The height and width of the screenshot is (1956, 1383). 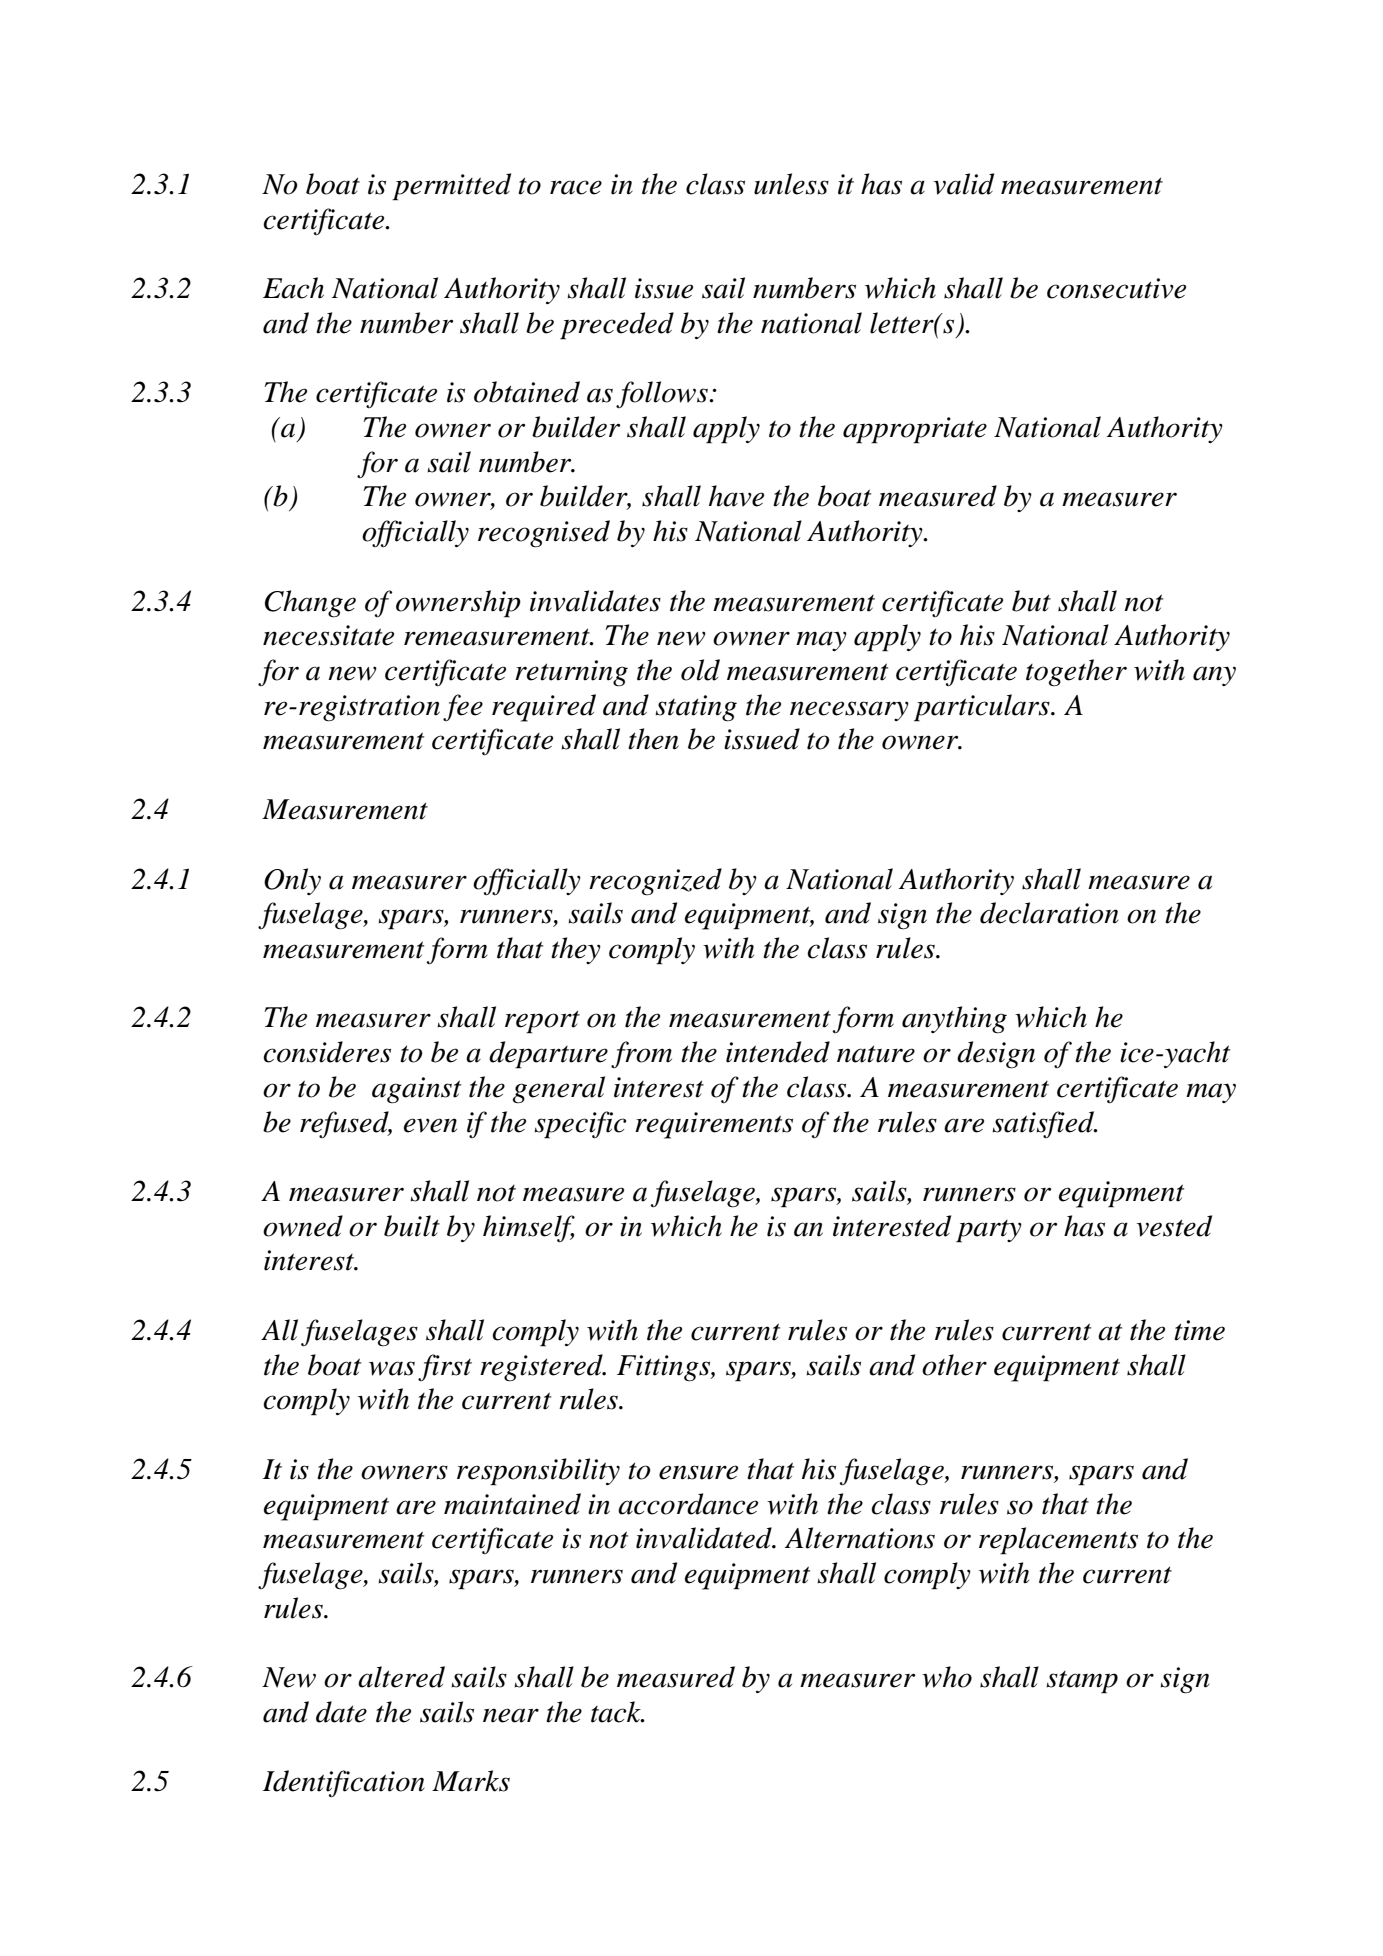 I want to click on consecutive, so click(x=1116, y=288).
